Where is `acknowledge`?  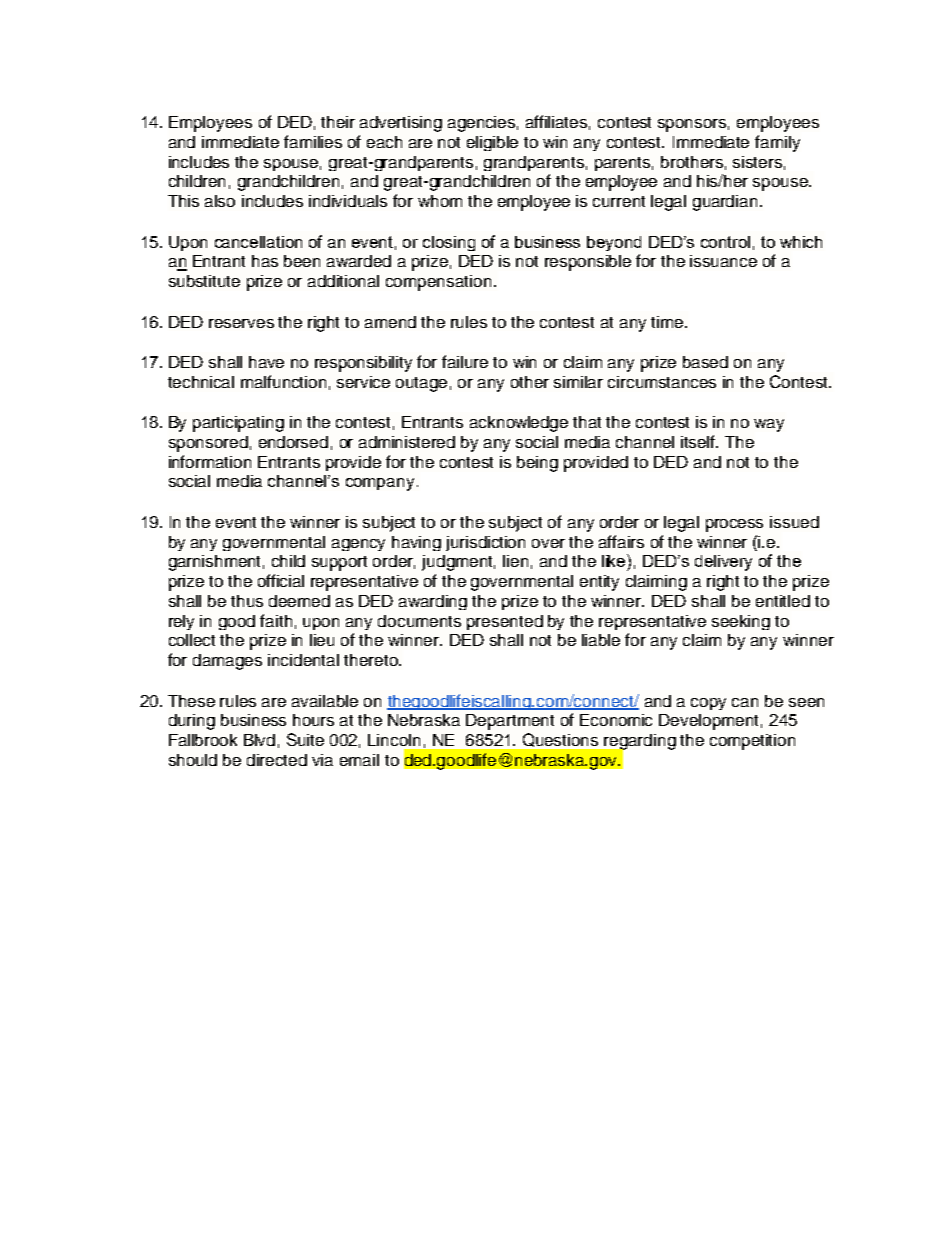 acknowledge is located at coordinates (519, 424).
